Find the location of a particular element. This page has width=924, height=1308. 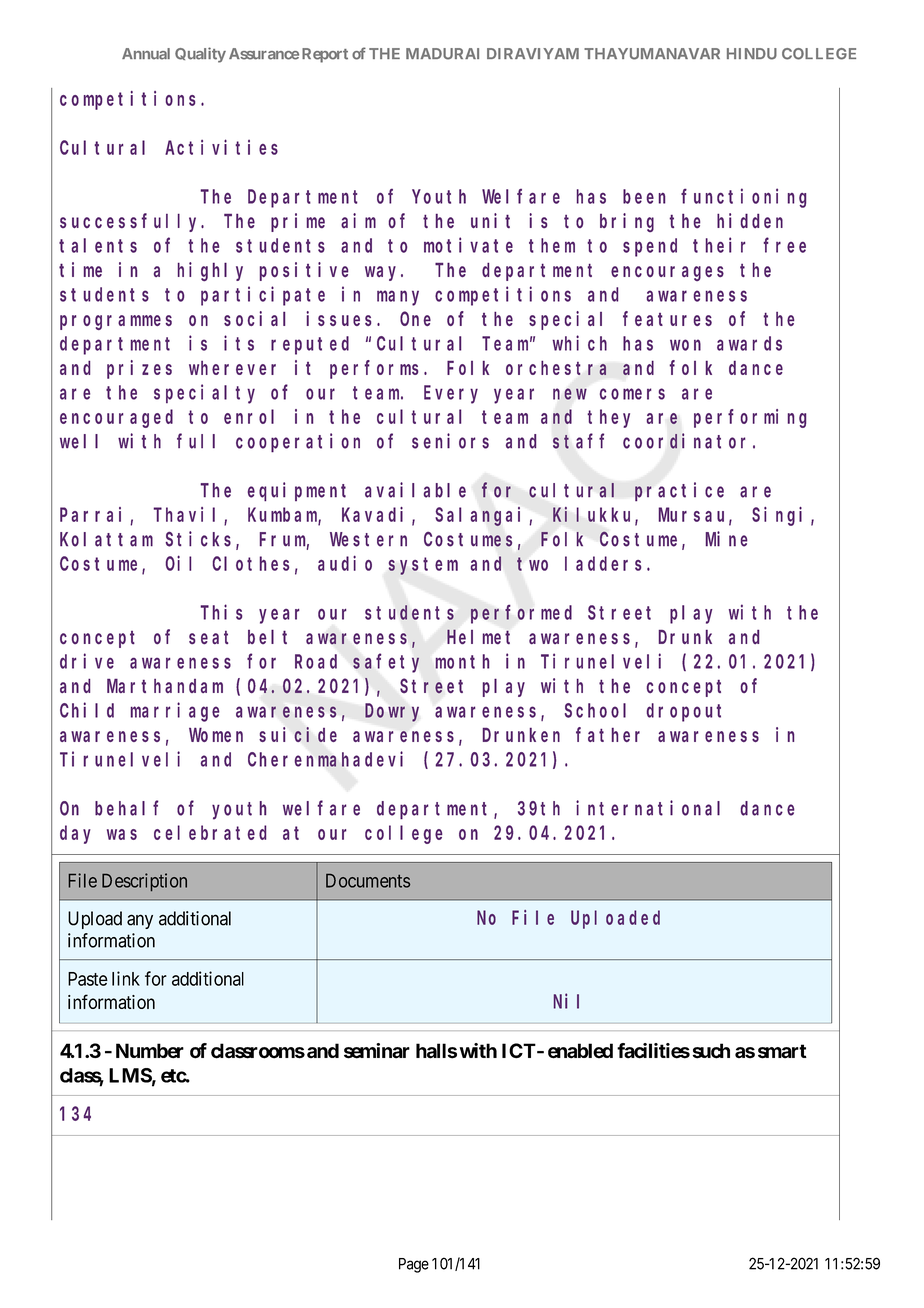

Every is located at coordinates (451, 395).
